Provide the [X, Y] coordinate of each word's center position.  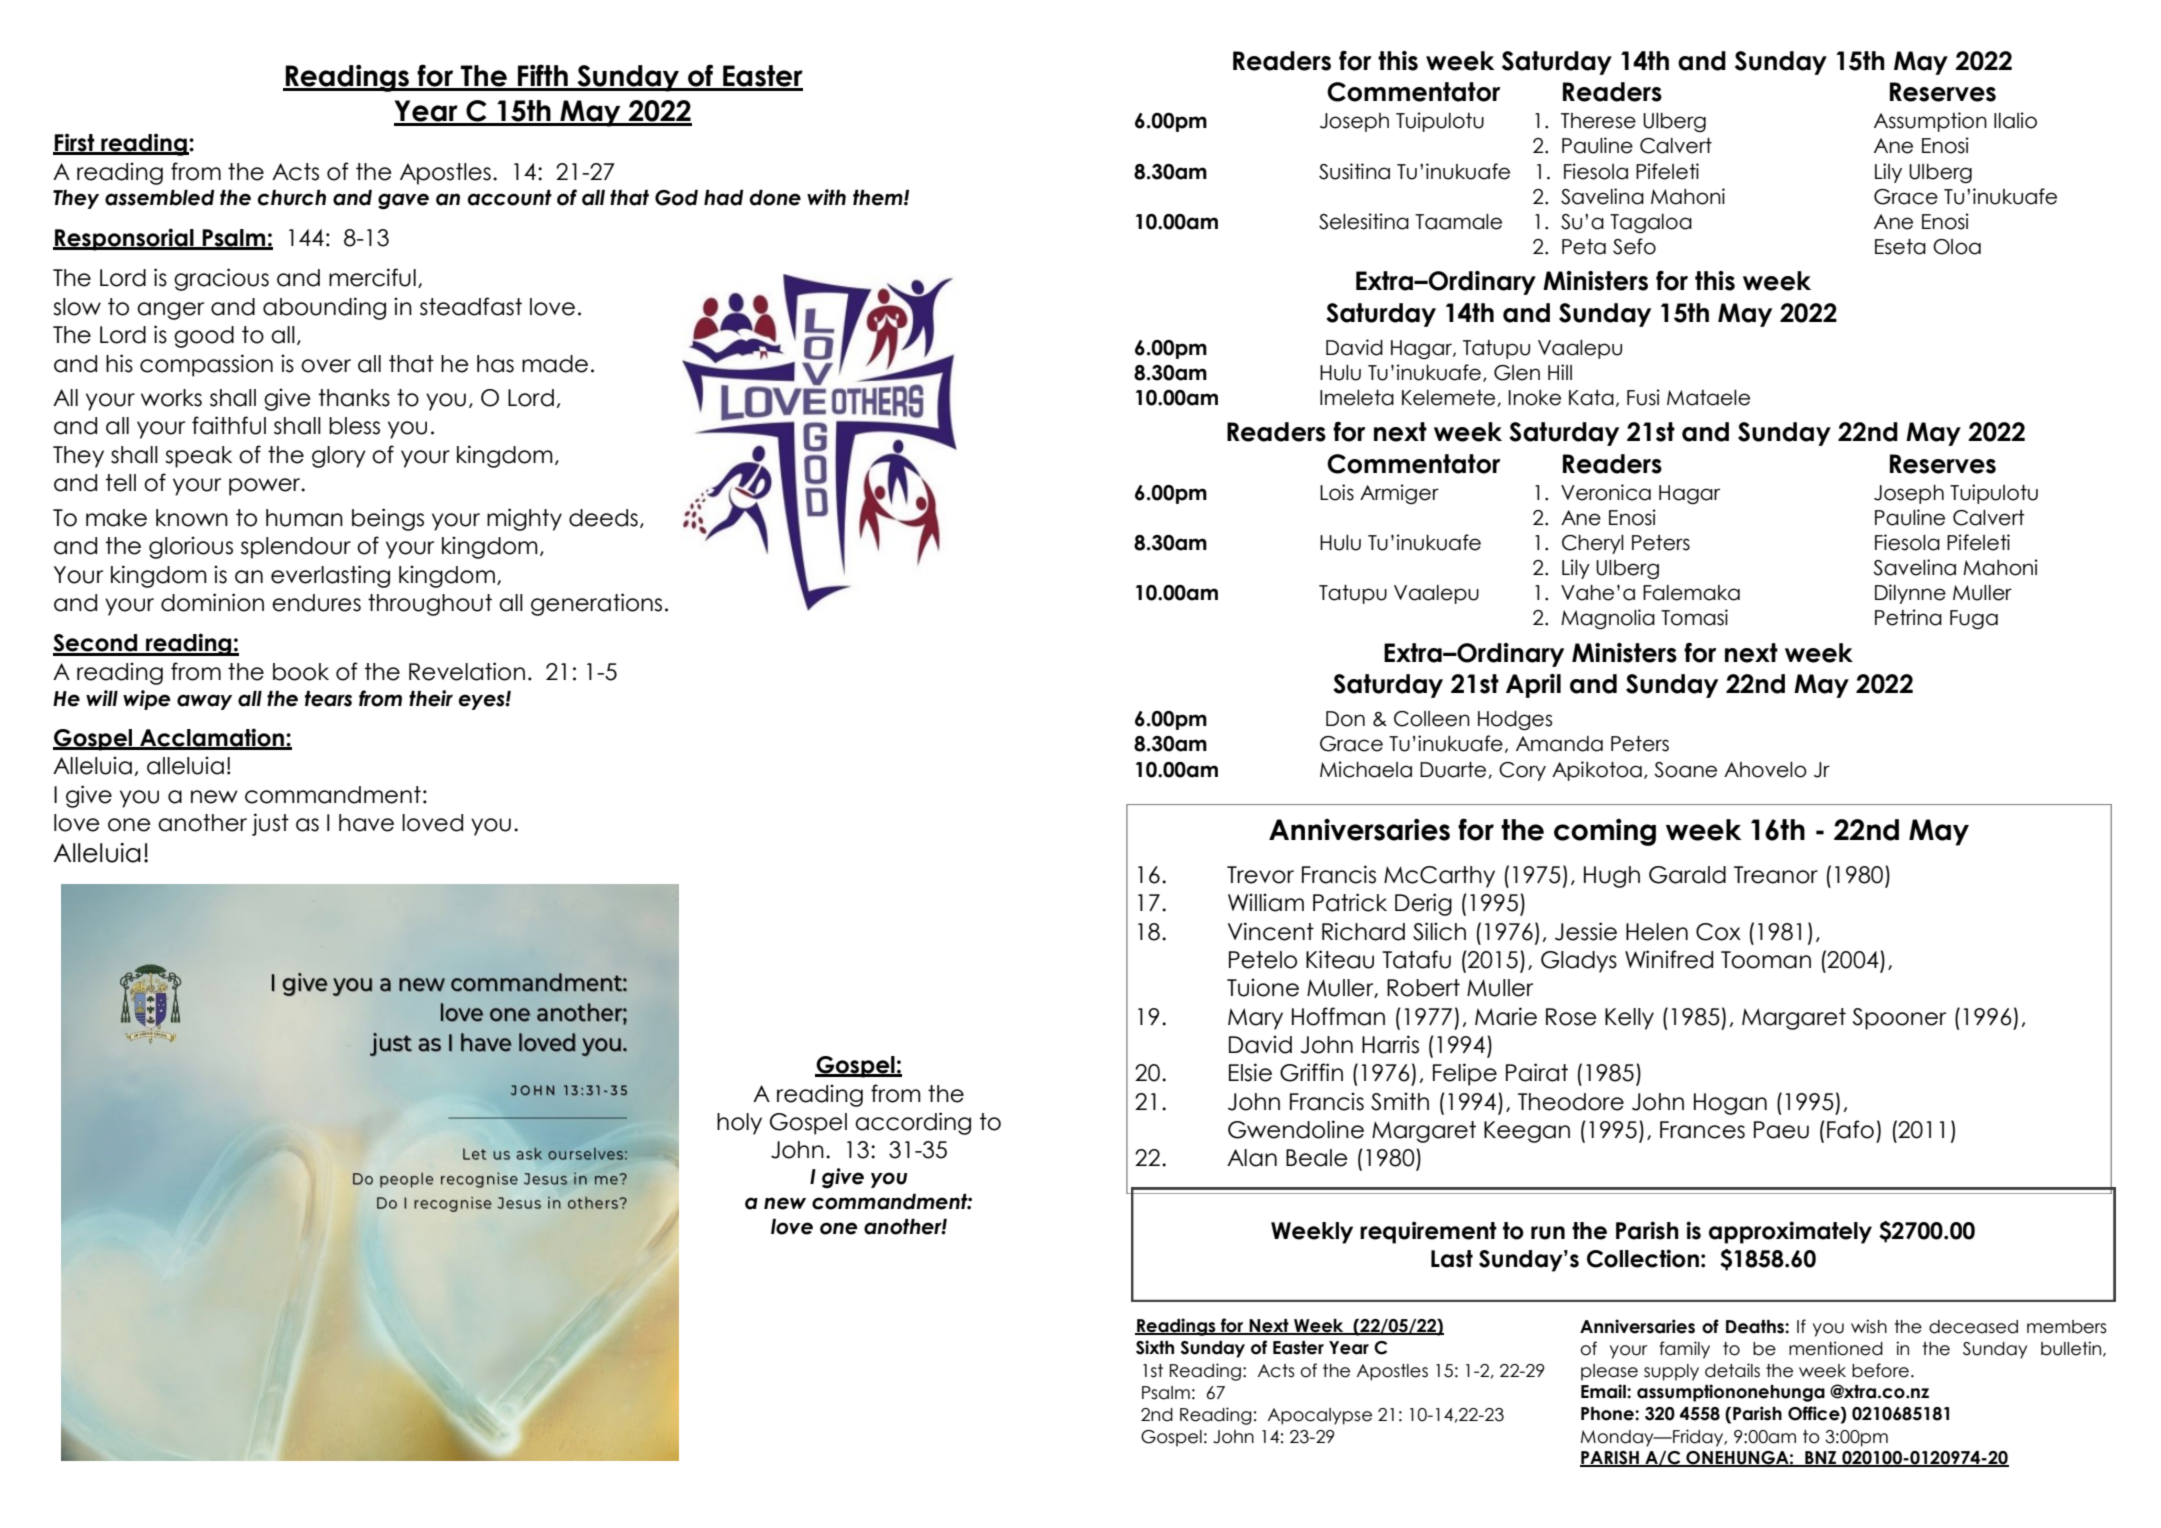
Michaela [1366, 769]
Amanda [1559, 744]
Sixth [1155, 1347]
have [366, 823]
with [826, 197]
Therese [1598, 121]
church [292, 198]
